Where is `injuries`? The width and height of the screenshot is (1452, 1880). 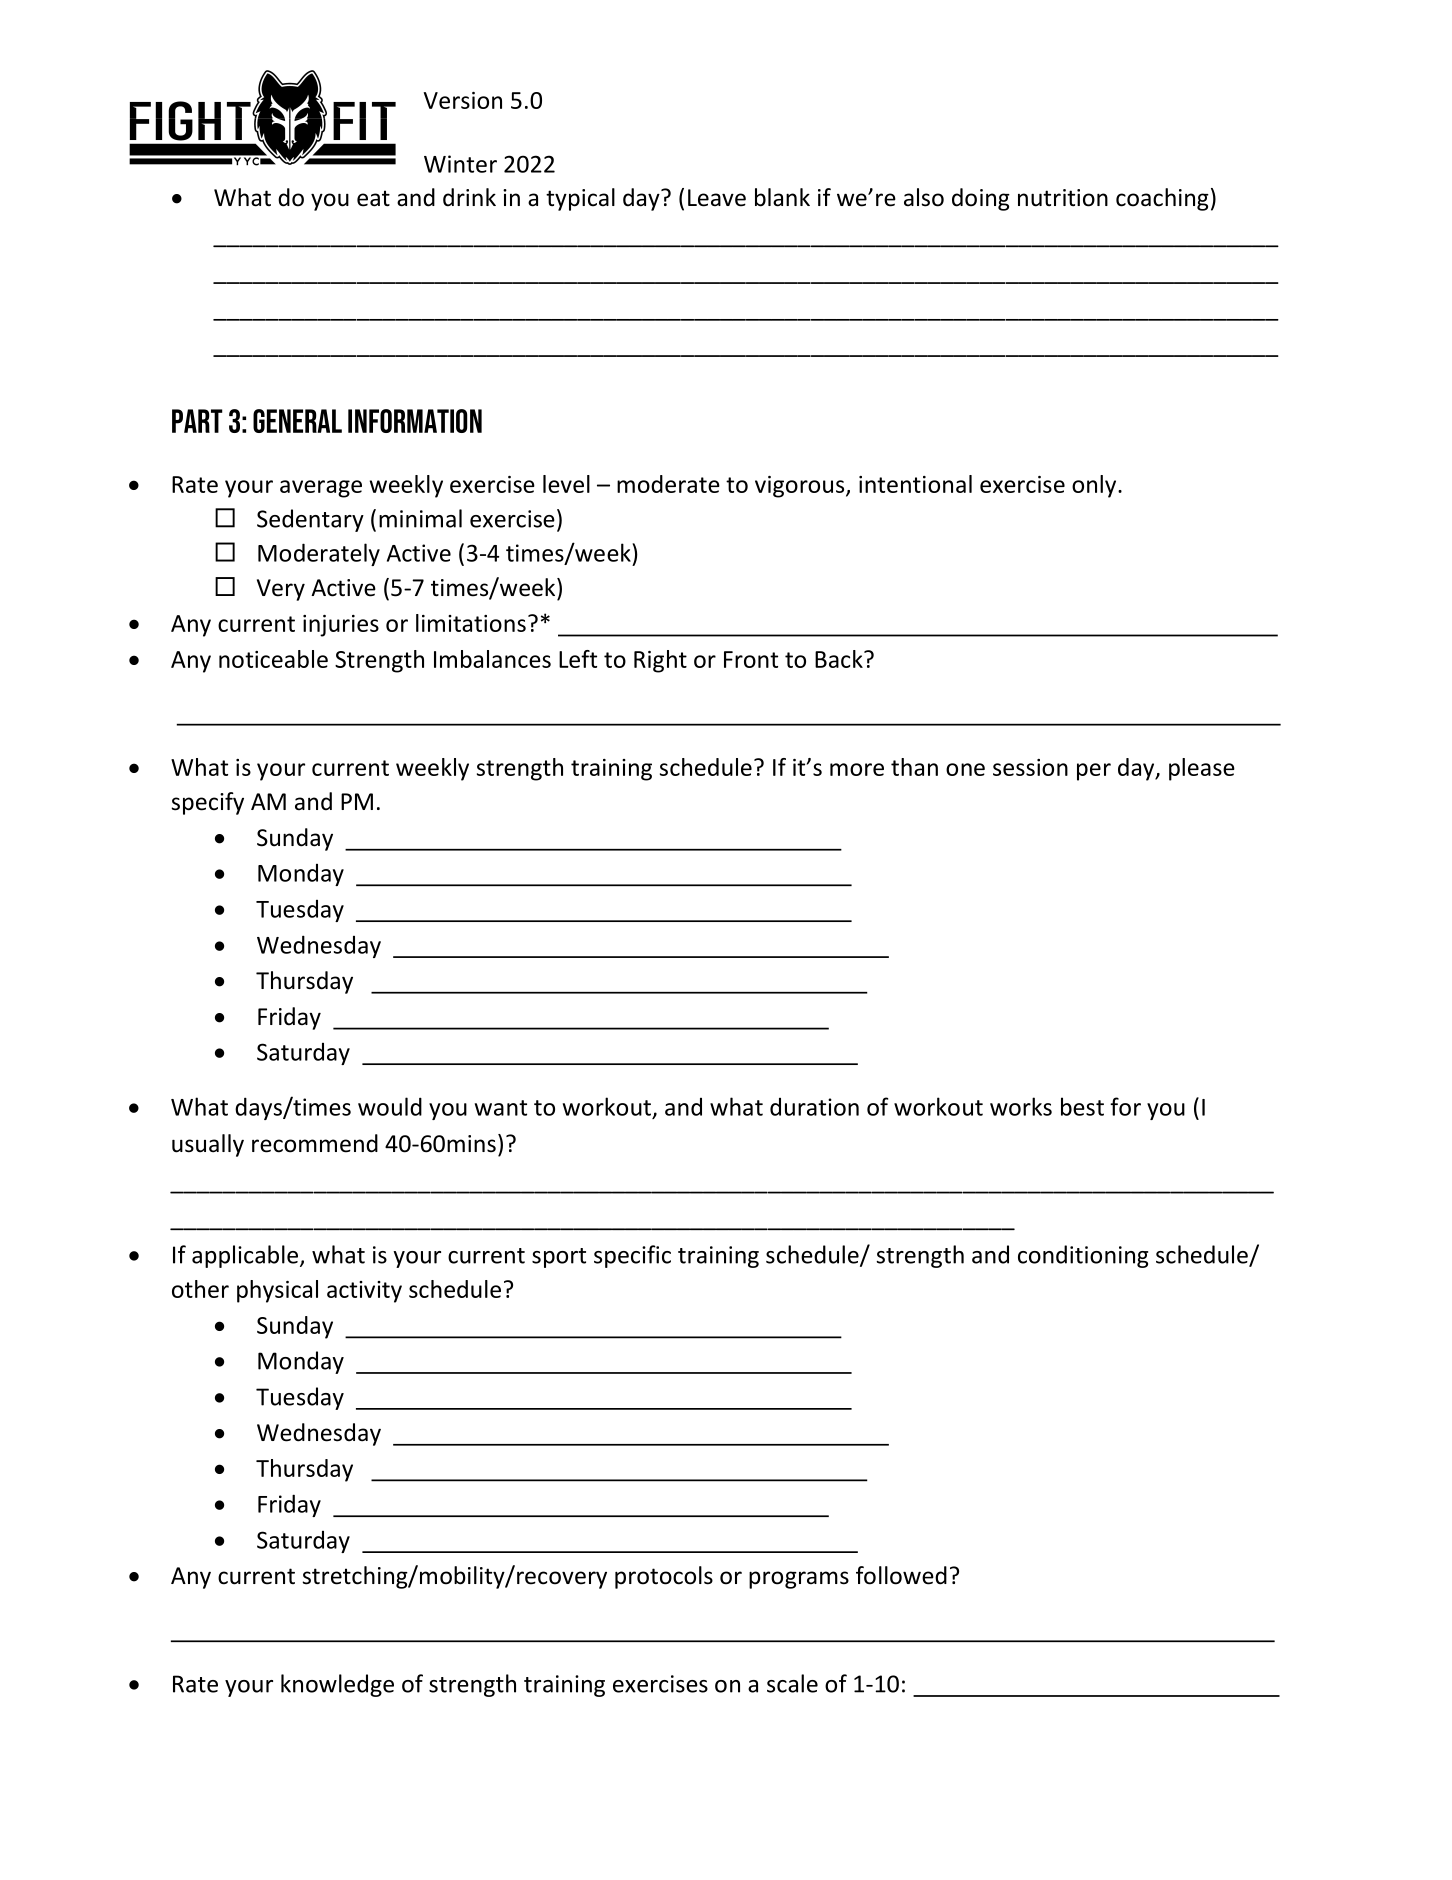 injuries is located at coordinates (341, 626).
